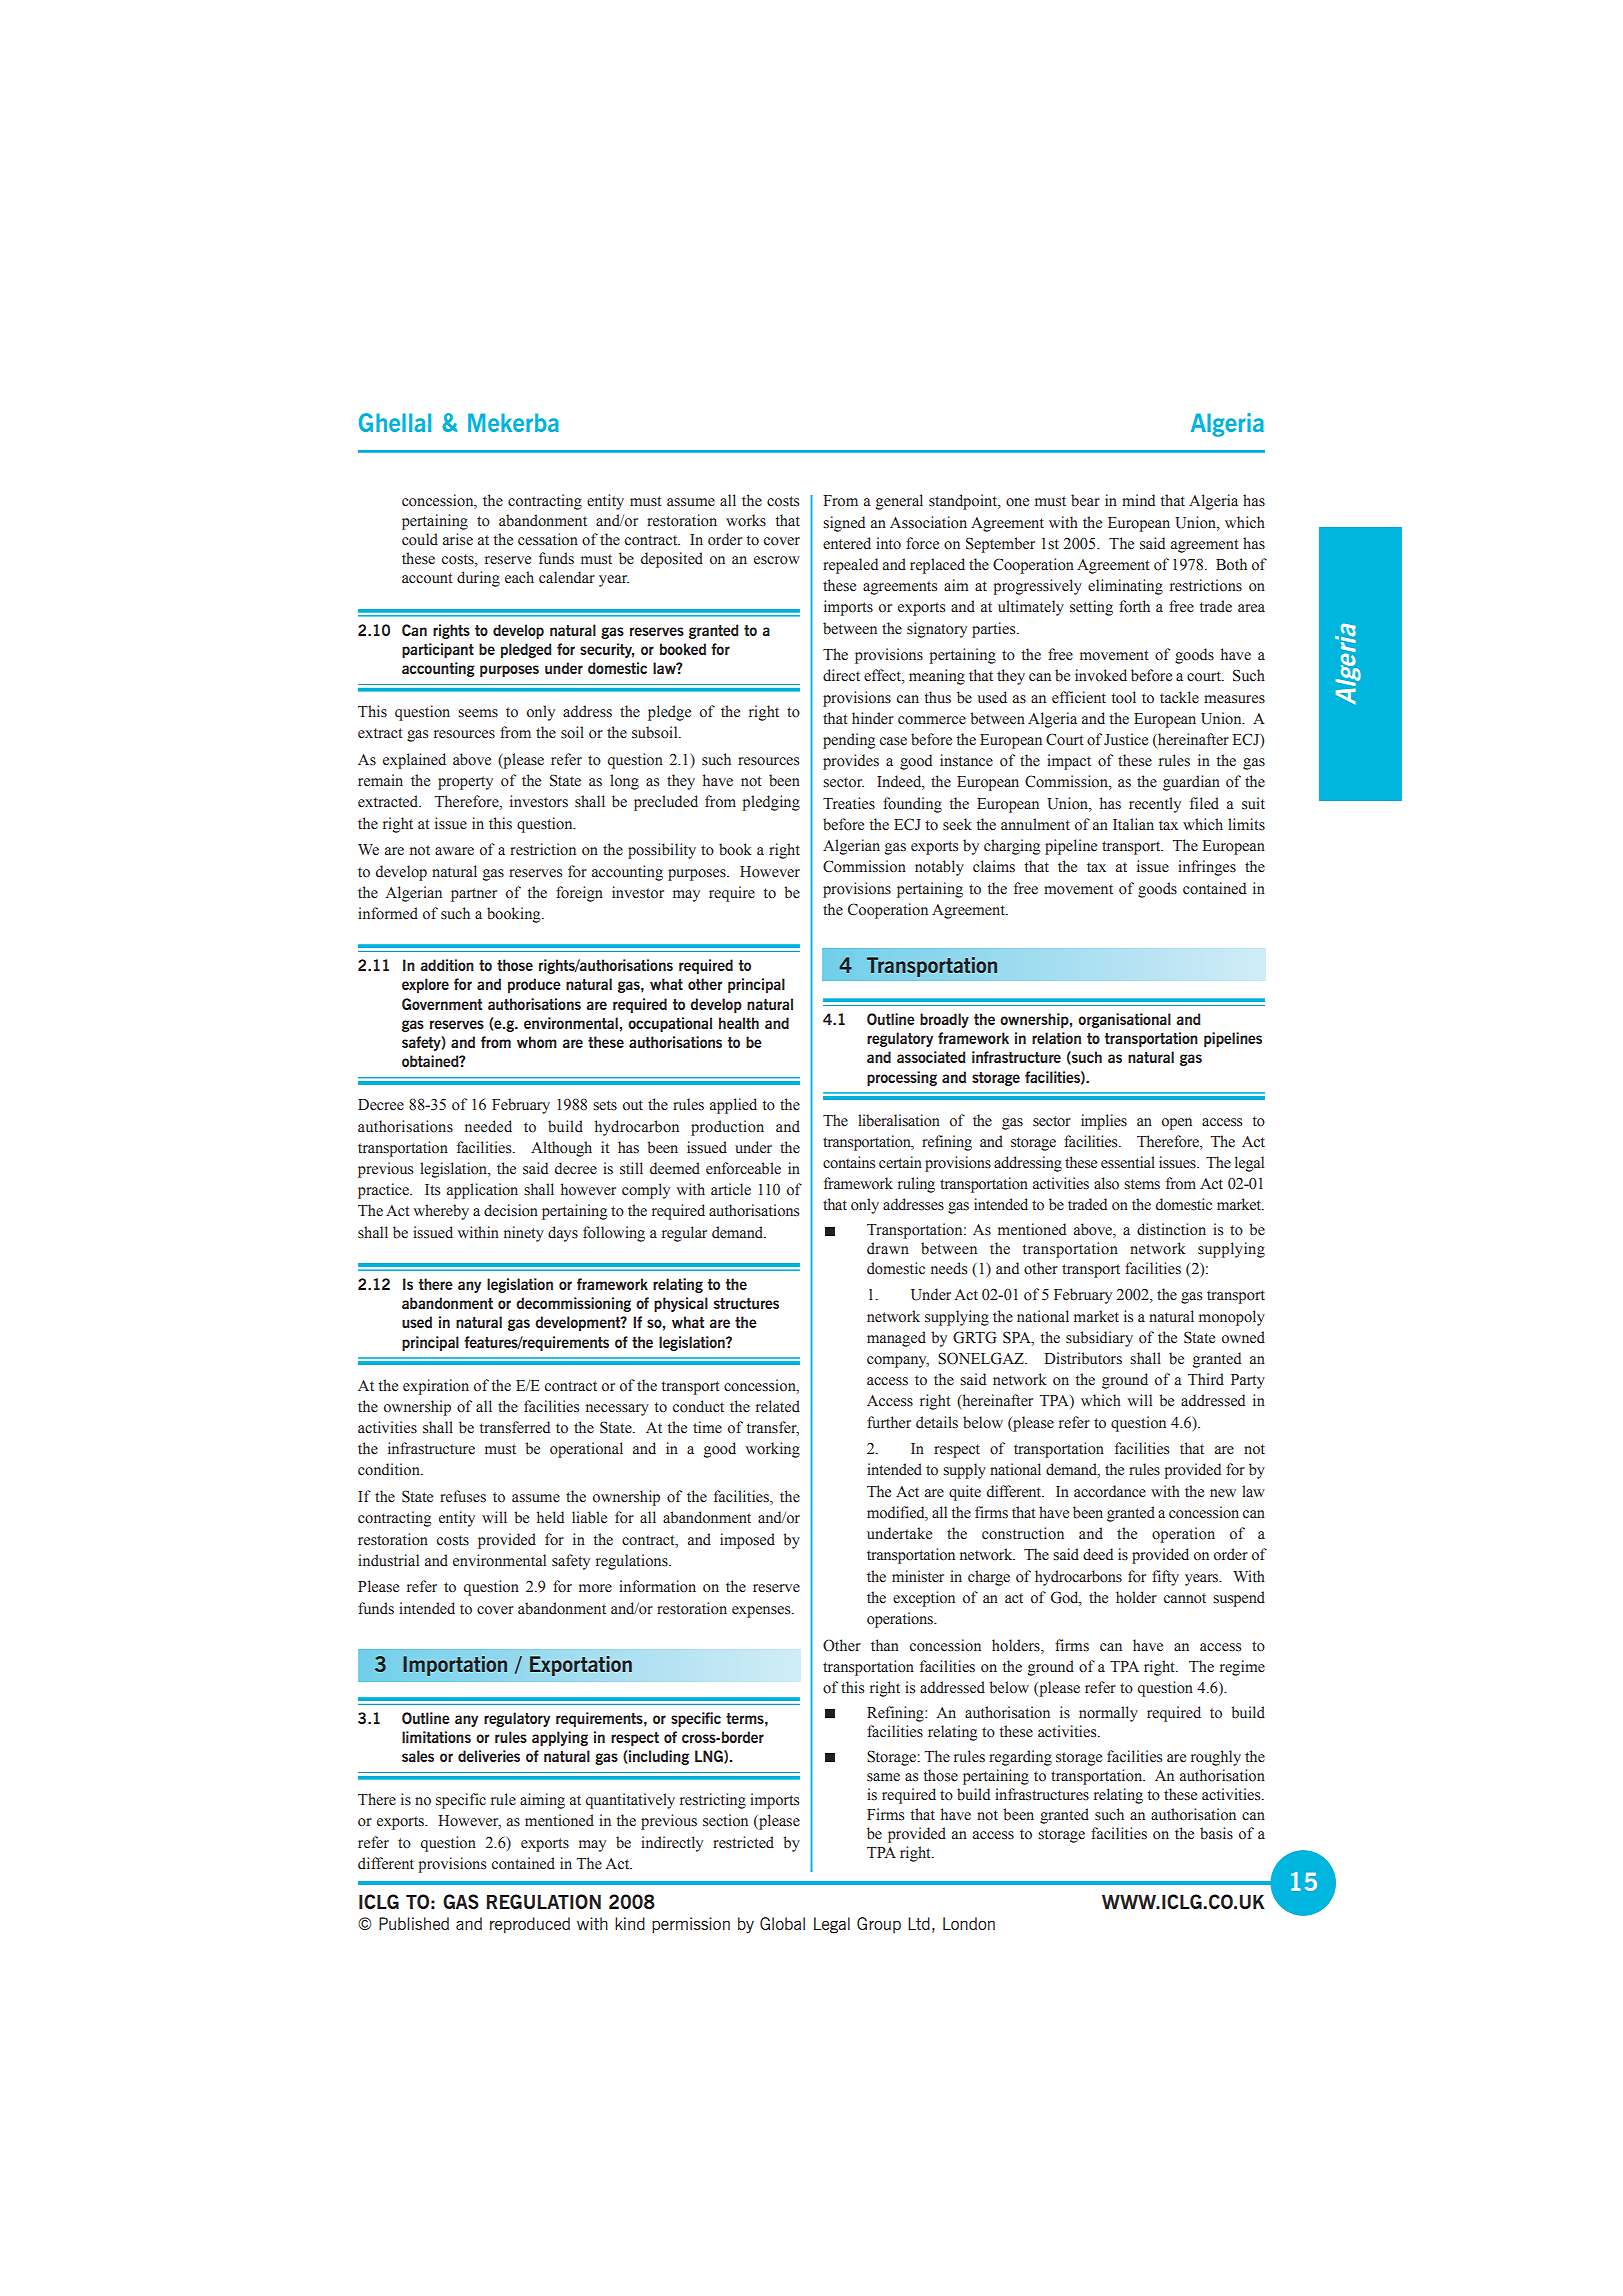 This screenshot has width=1623, height=2296. Describe the element at coordinates (849, 803) in the screenshot. I see `Treaties` at that location.
